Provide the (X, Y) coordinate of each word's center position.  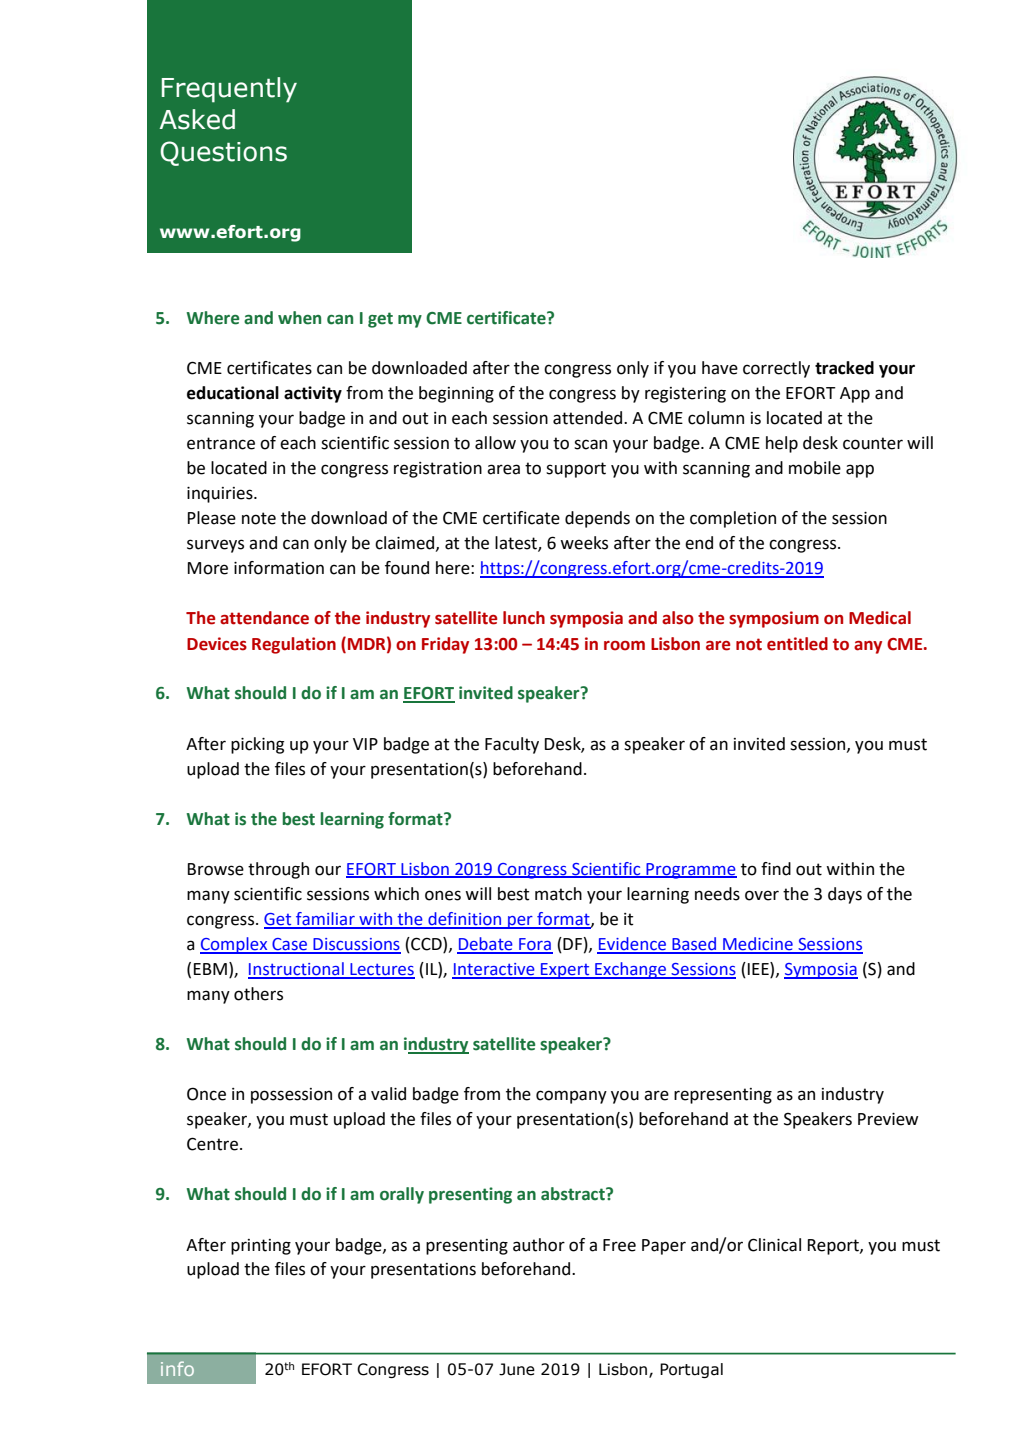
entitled (797, 644)
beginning (456, 394)
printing (261, 1247)
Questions (223, 153)
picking (257, 745)
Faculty (512, 745)
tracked (844, 368)
